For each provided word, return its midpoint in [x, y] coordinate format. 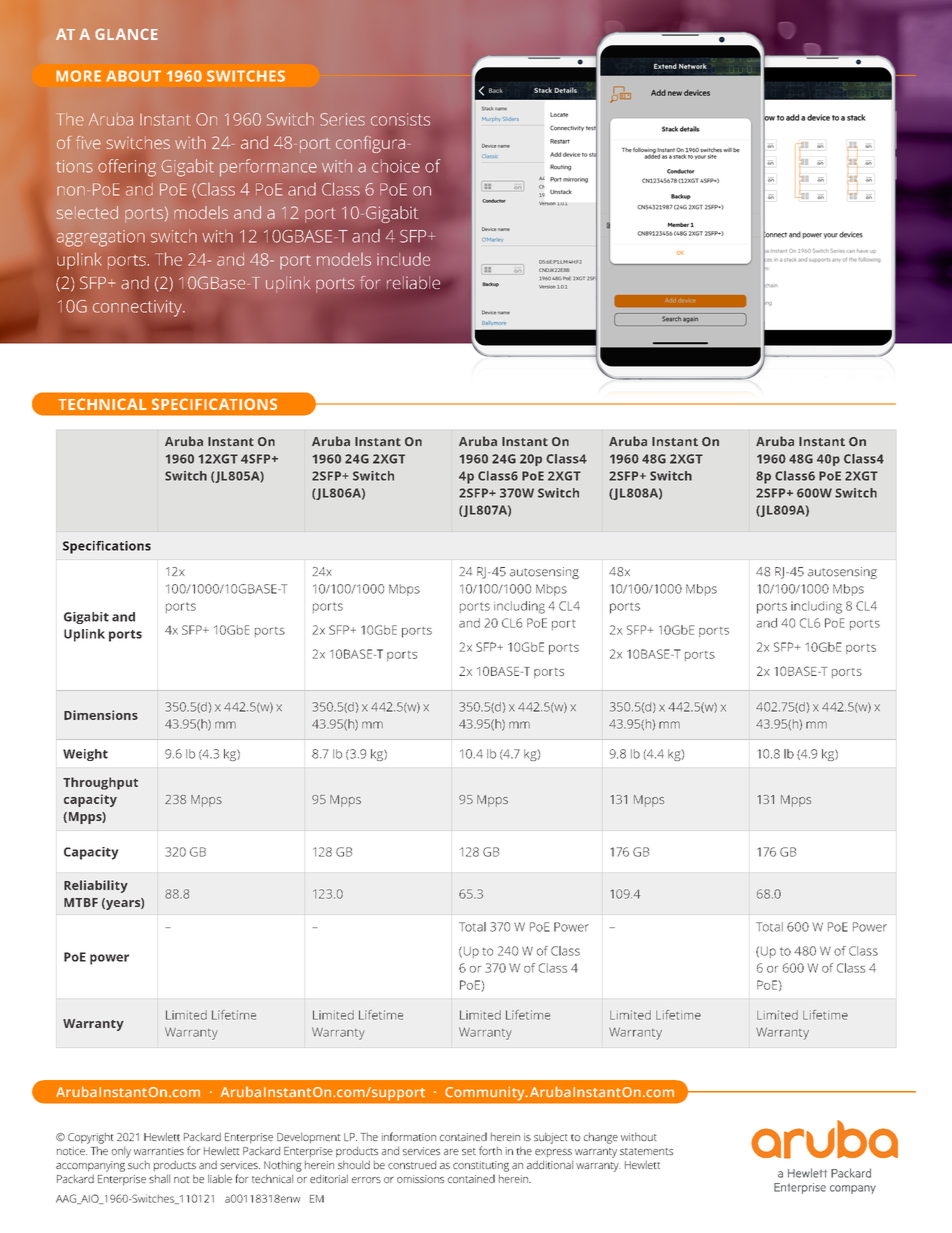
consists [400, 119]
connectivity [138, 308]
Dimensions [101, 715]
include [403, 259]
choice [396, 166]
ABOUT [133, 76]
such [139, 1164]
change [601, 1138]
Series [342, 119]
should [354, 1164]
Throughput [100, 783]
